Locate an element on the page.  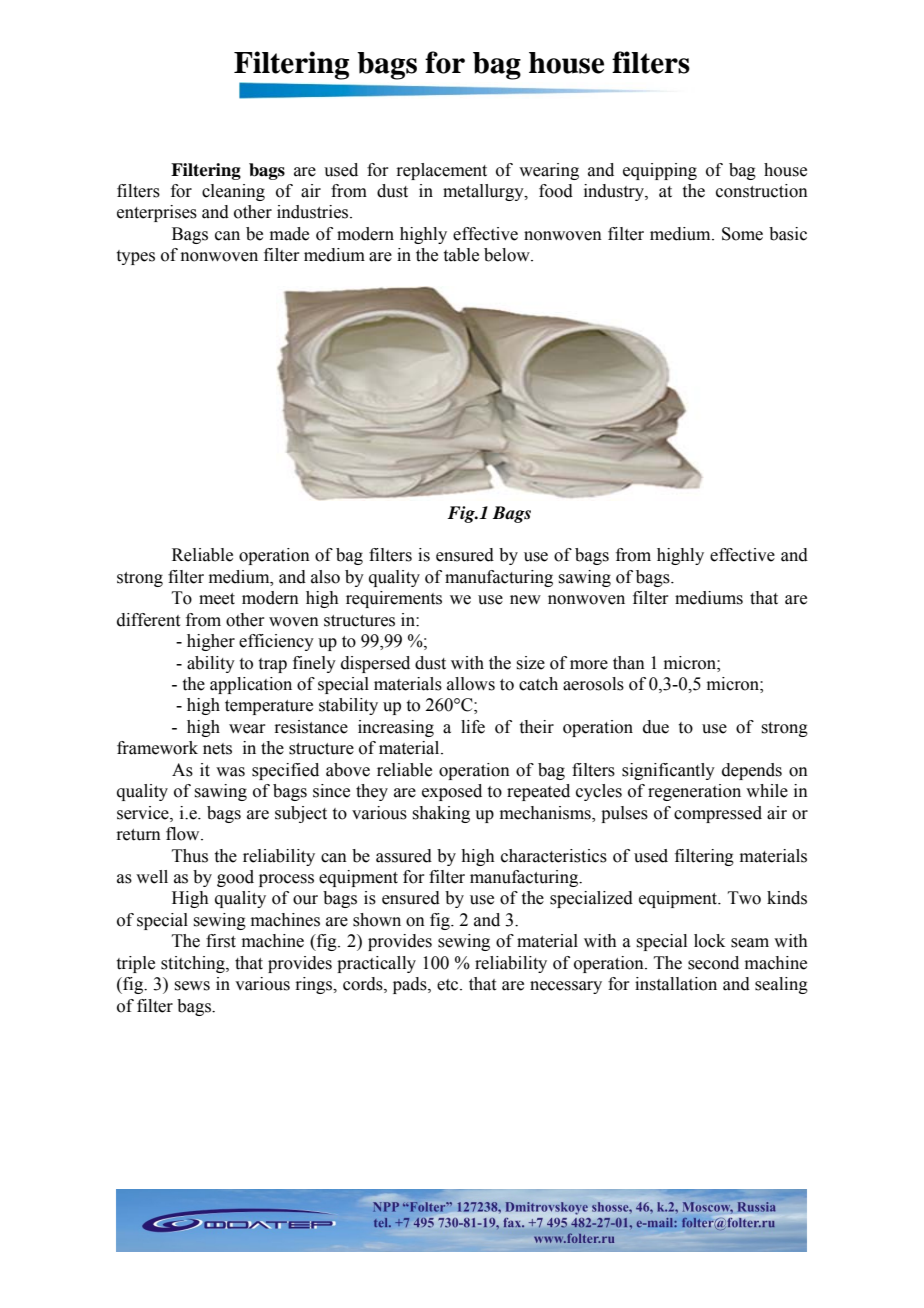
cleaning is located at coordinates (233, 192).
